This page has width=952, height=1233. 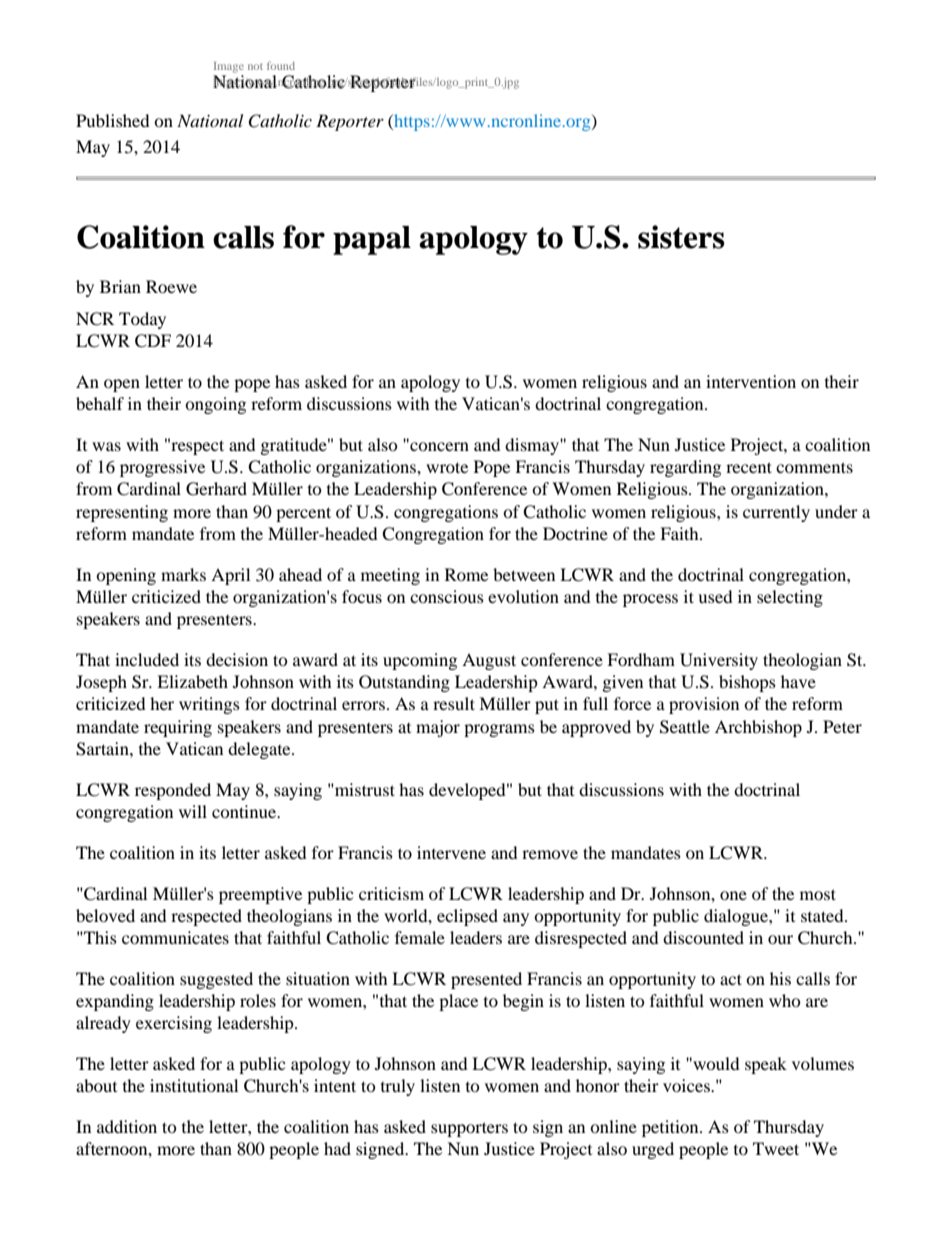 I want to click on sisters, so click(x=681, y=237).
